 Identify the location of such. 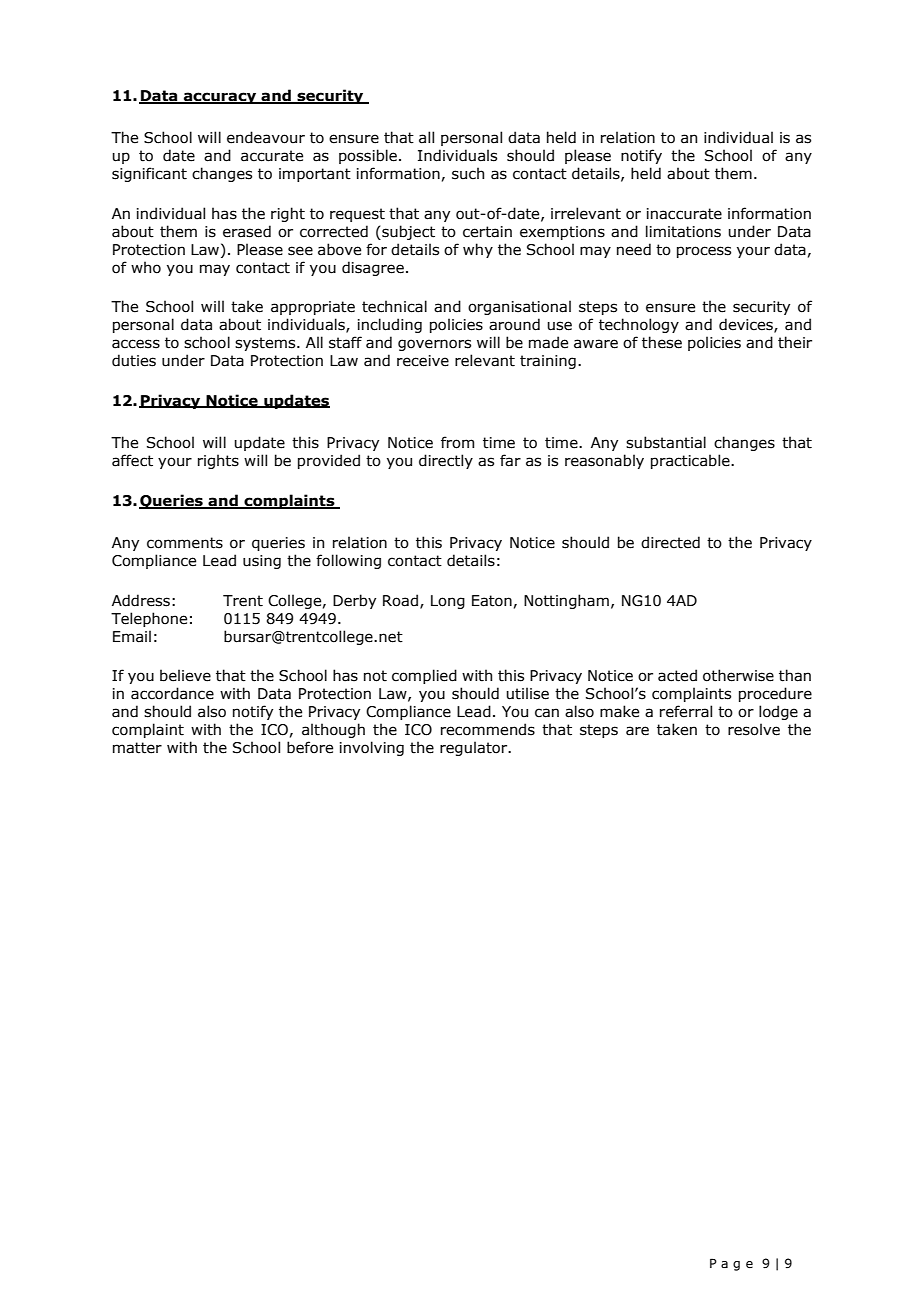
(468, 173).
